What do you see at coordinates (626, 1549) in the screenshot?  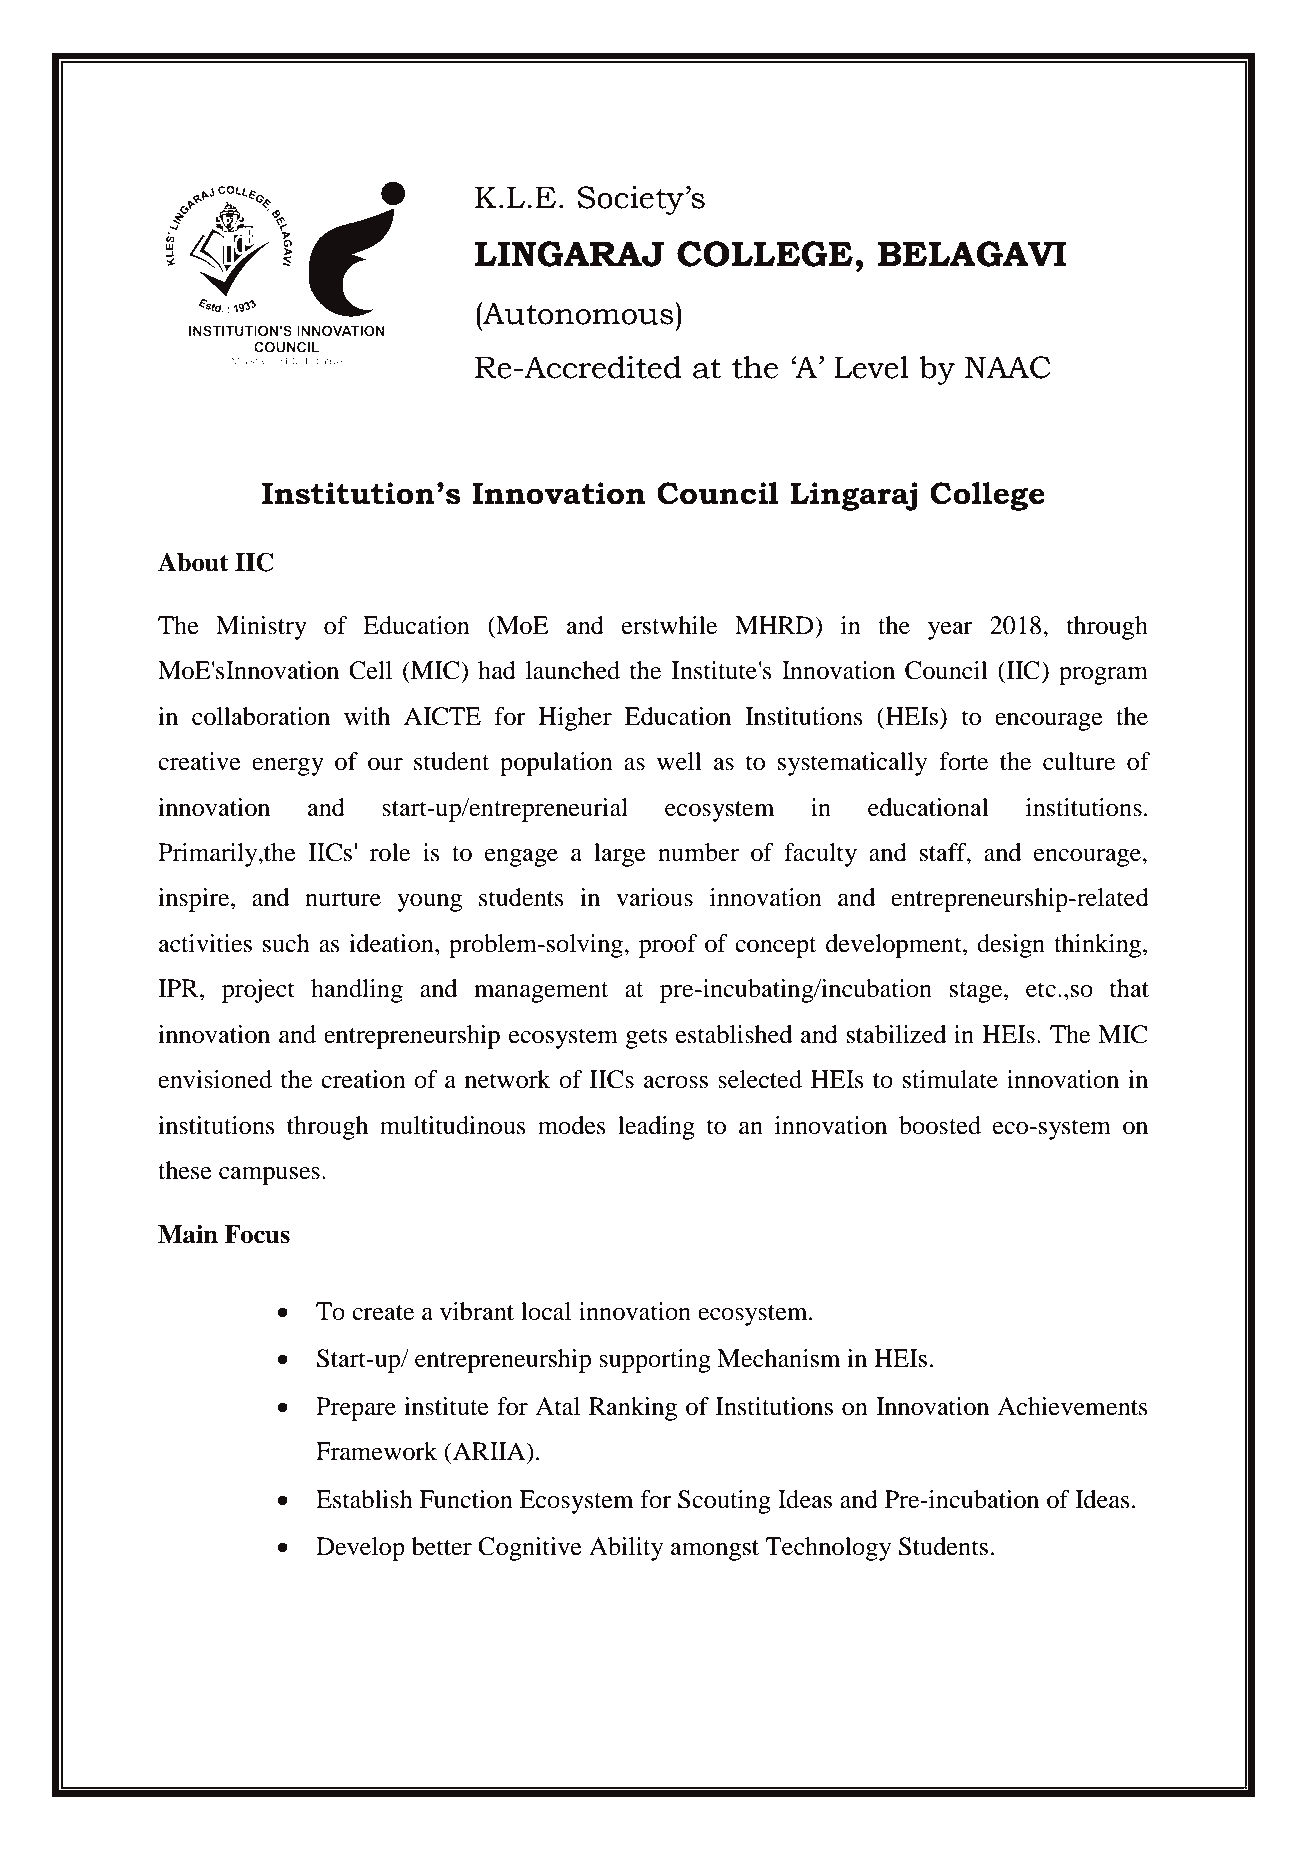 I see `Ability` at bounding box center [626, 1549].
